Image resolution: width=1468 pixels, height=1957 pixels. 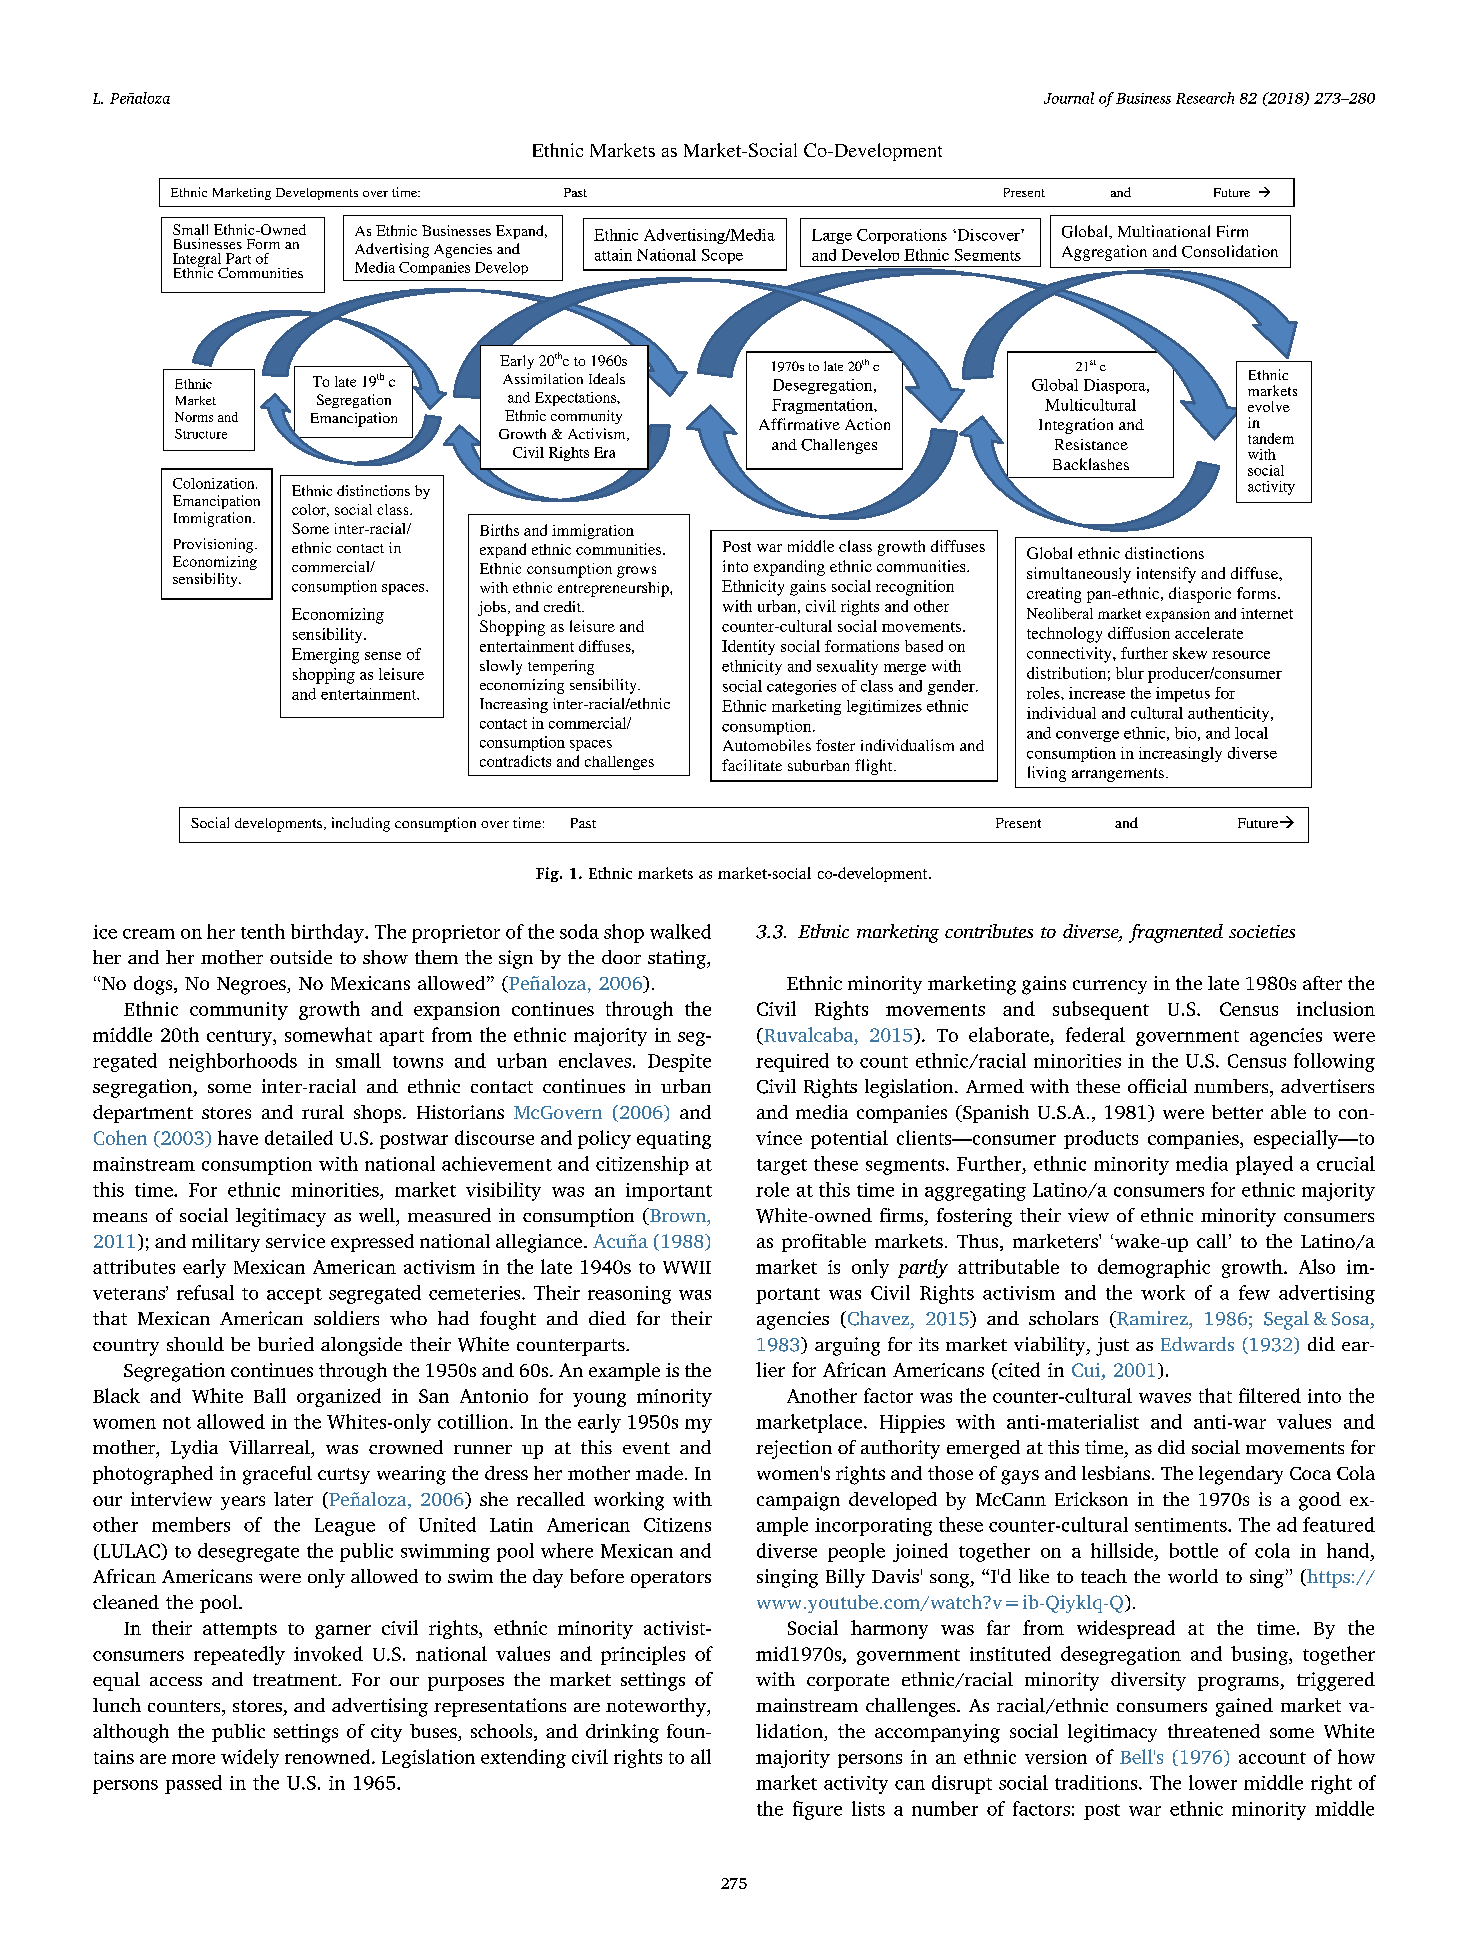 What do you see at coordinates (1104, 253) in the page?
I see `Aggregation` at bounding box center [1104, 253].
